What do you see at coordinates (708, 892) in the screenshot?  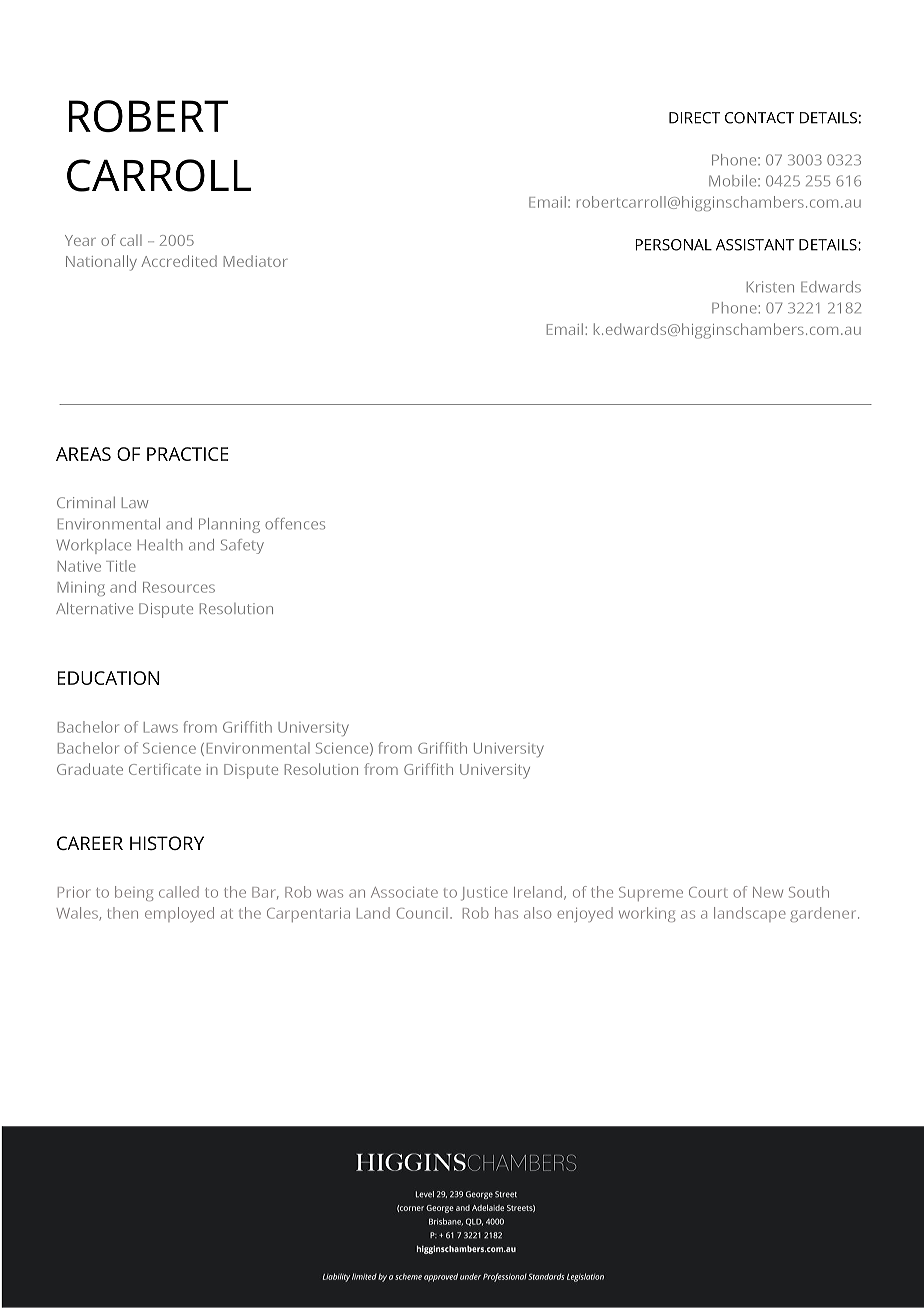 I see `Court` at bounding box center [708, 892].
